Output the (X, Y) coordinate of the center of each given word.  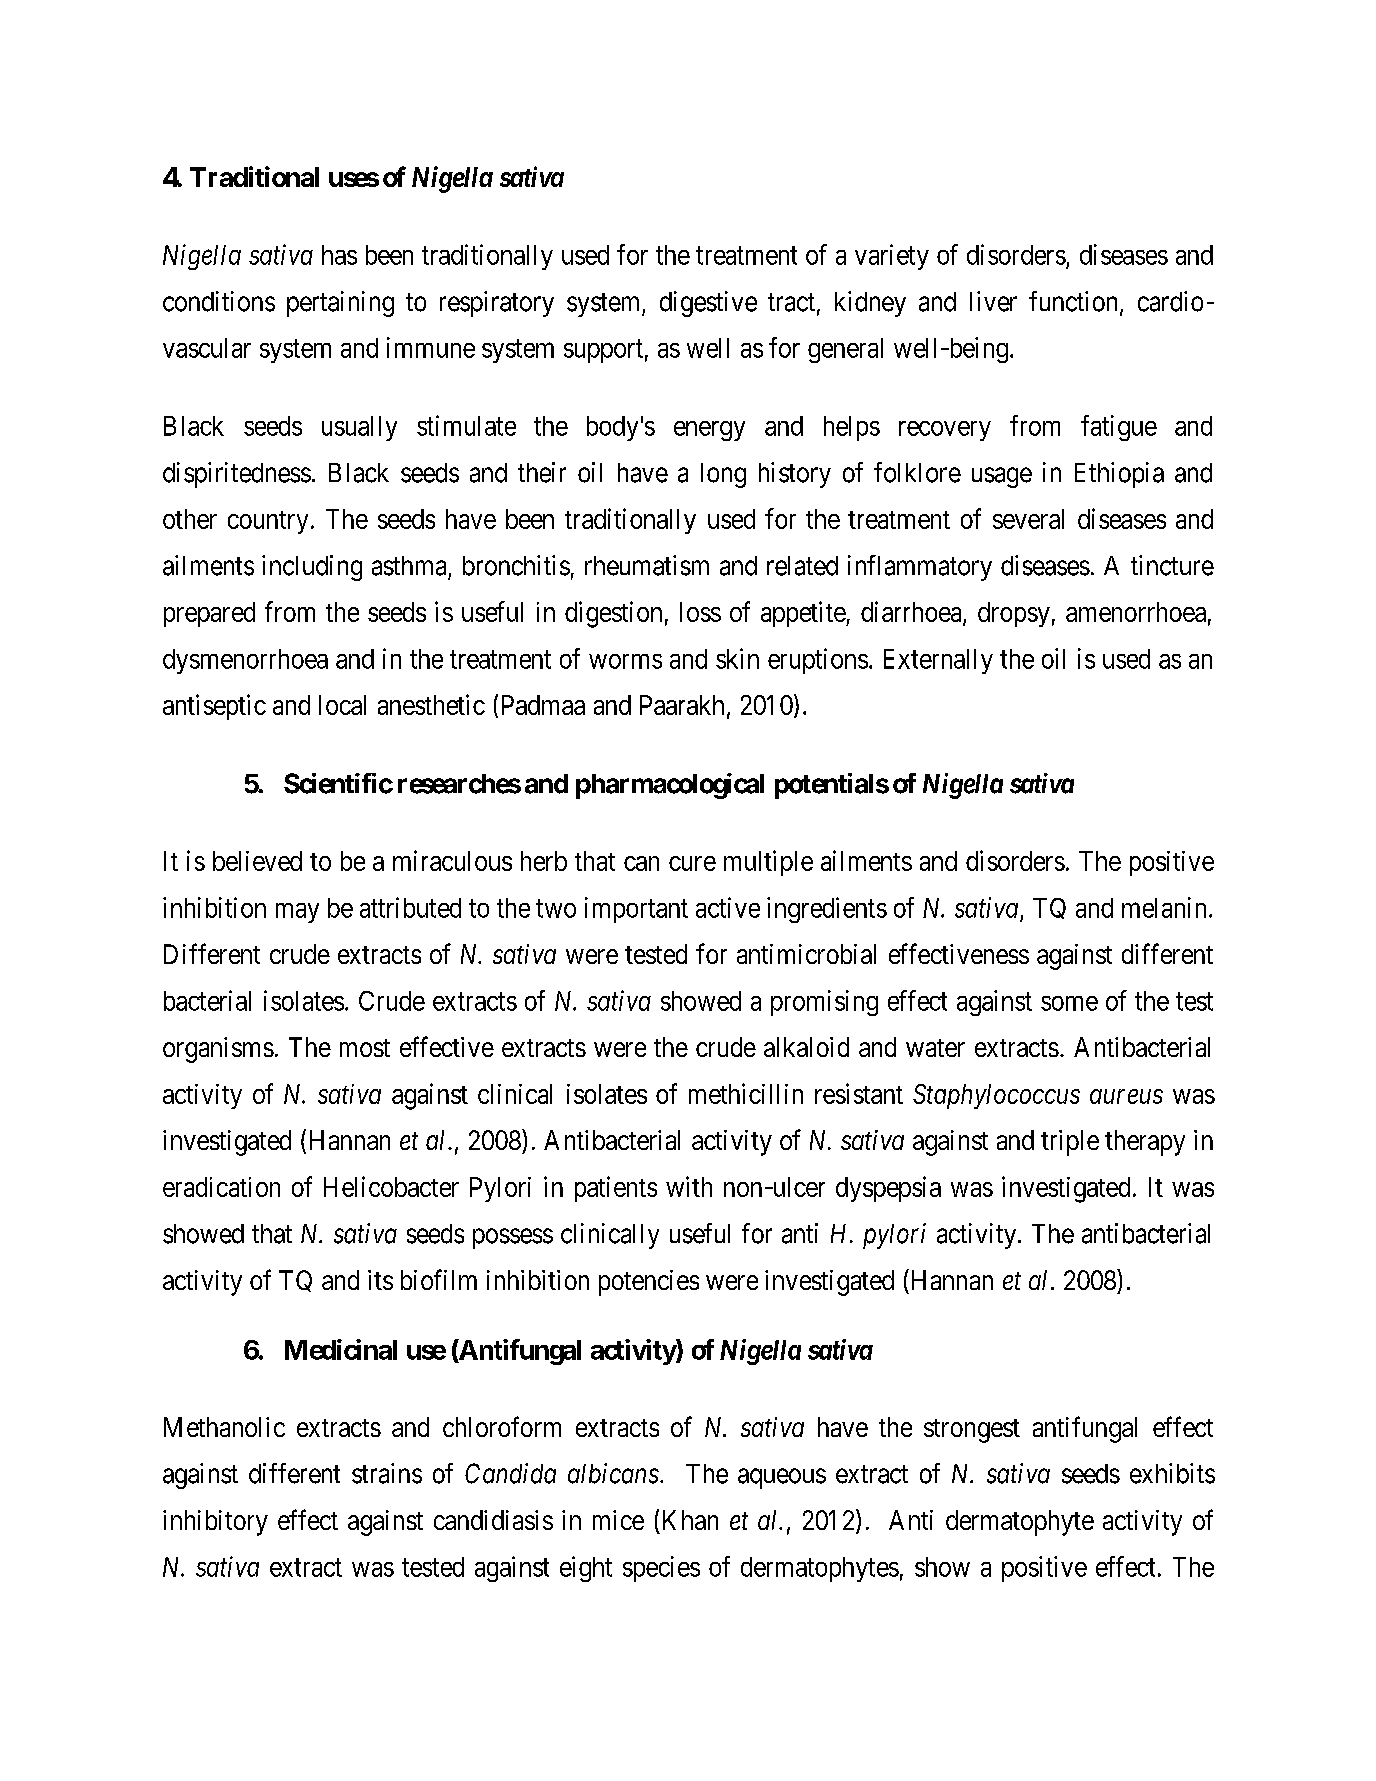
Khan (690, 1520)
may (297, 913)
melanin (1164, 907)
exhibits (1172, 1473)
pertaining (340, 304)
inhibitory (215, 1523)
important (636, 910)
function (1075, 302)
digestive (708, 304)
